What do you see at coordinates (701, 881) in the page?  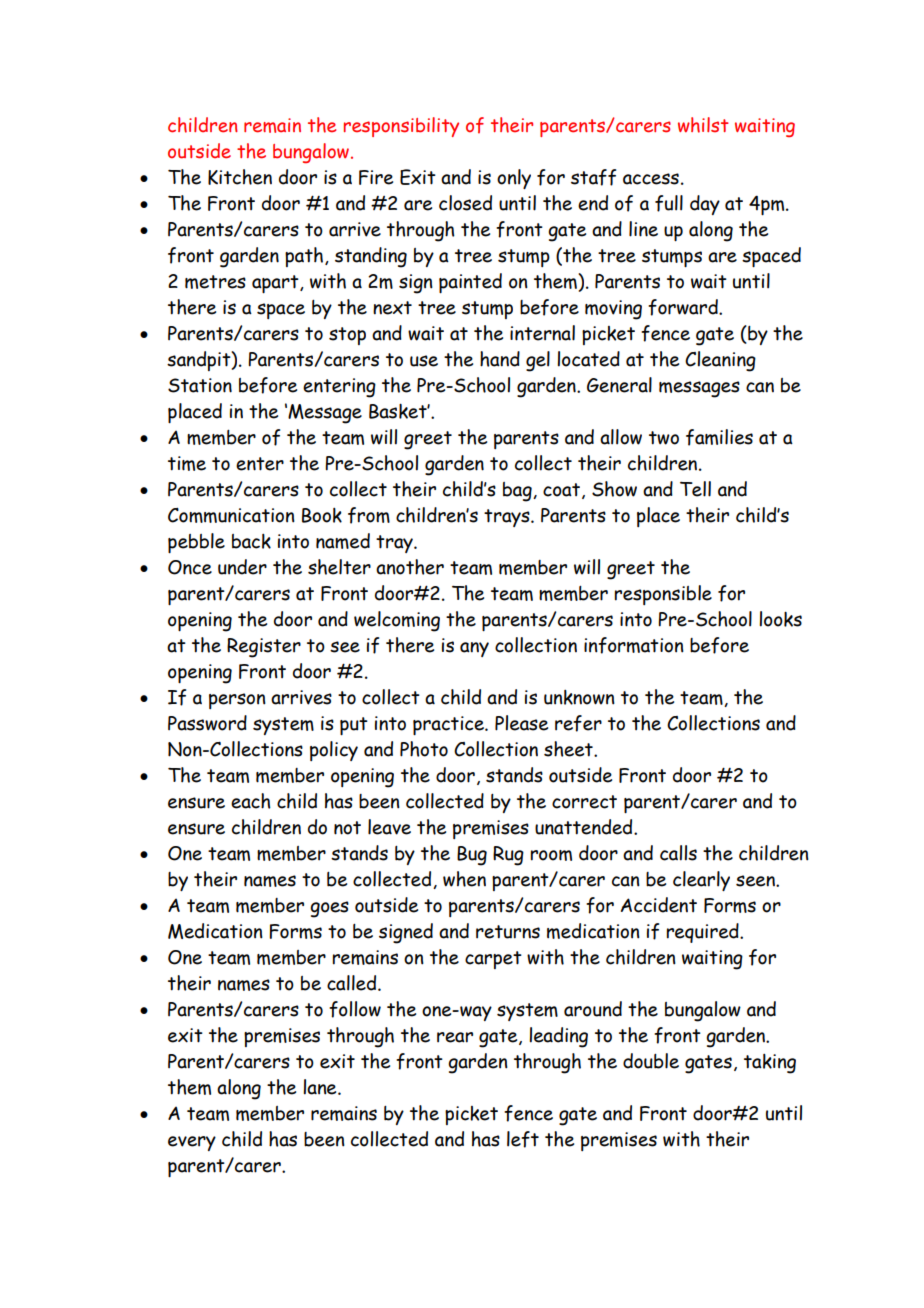 I see `clearly` at bounding box center [701, 881].
